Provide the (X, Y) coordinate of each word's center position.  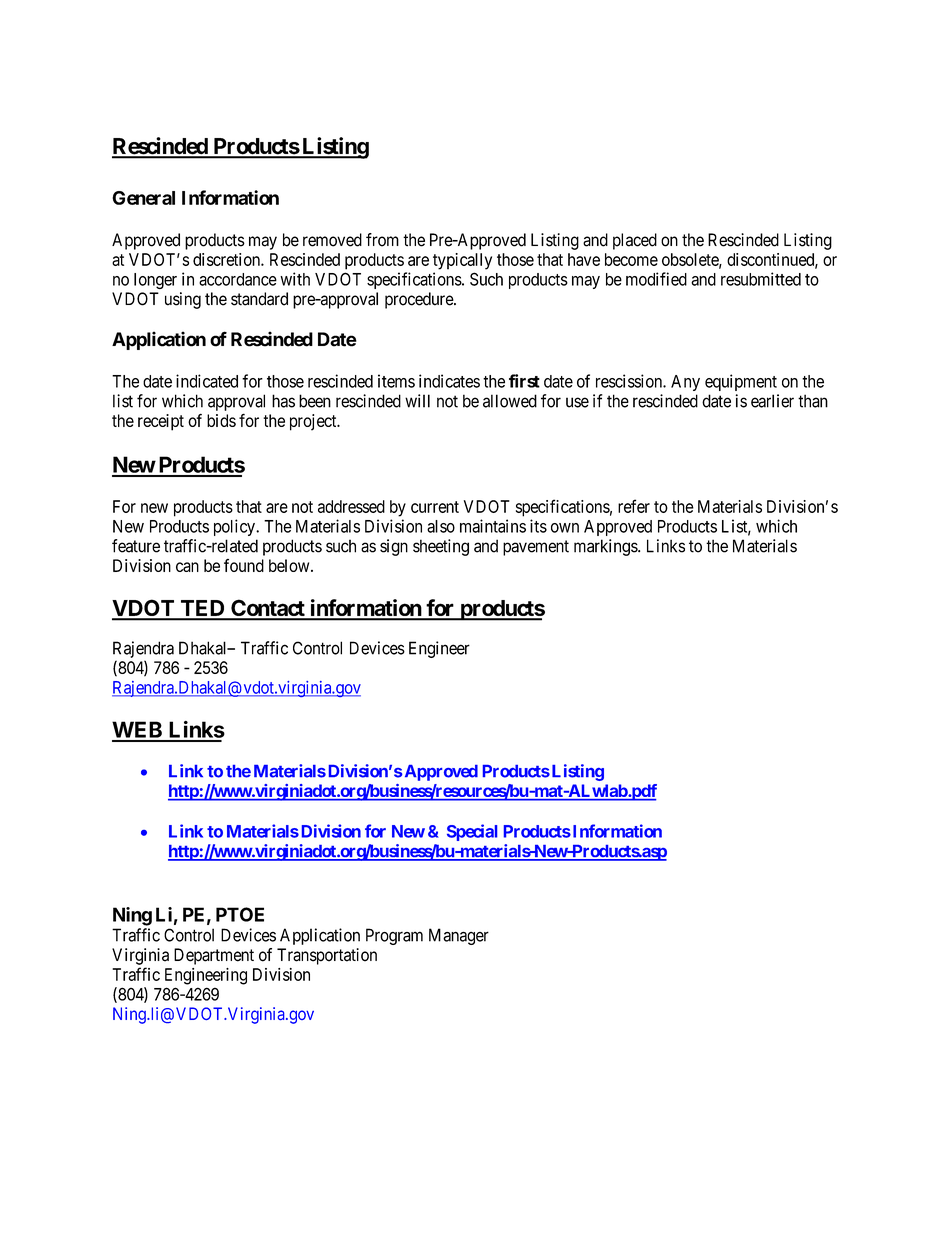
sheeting (441, 547)
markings (606, 547)
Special (472, 832)
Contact (268, 609)
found (244, 565)
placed (635, 241)
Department (214, 956)
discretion (227, 259)
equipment (741, 382)
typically (462, 261)
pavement (536, 548)
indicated (207, 381)
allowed (510, 401)
